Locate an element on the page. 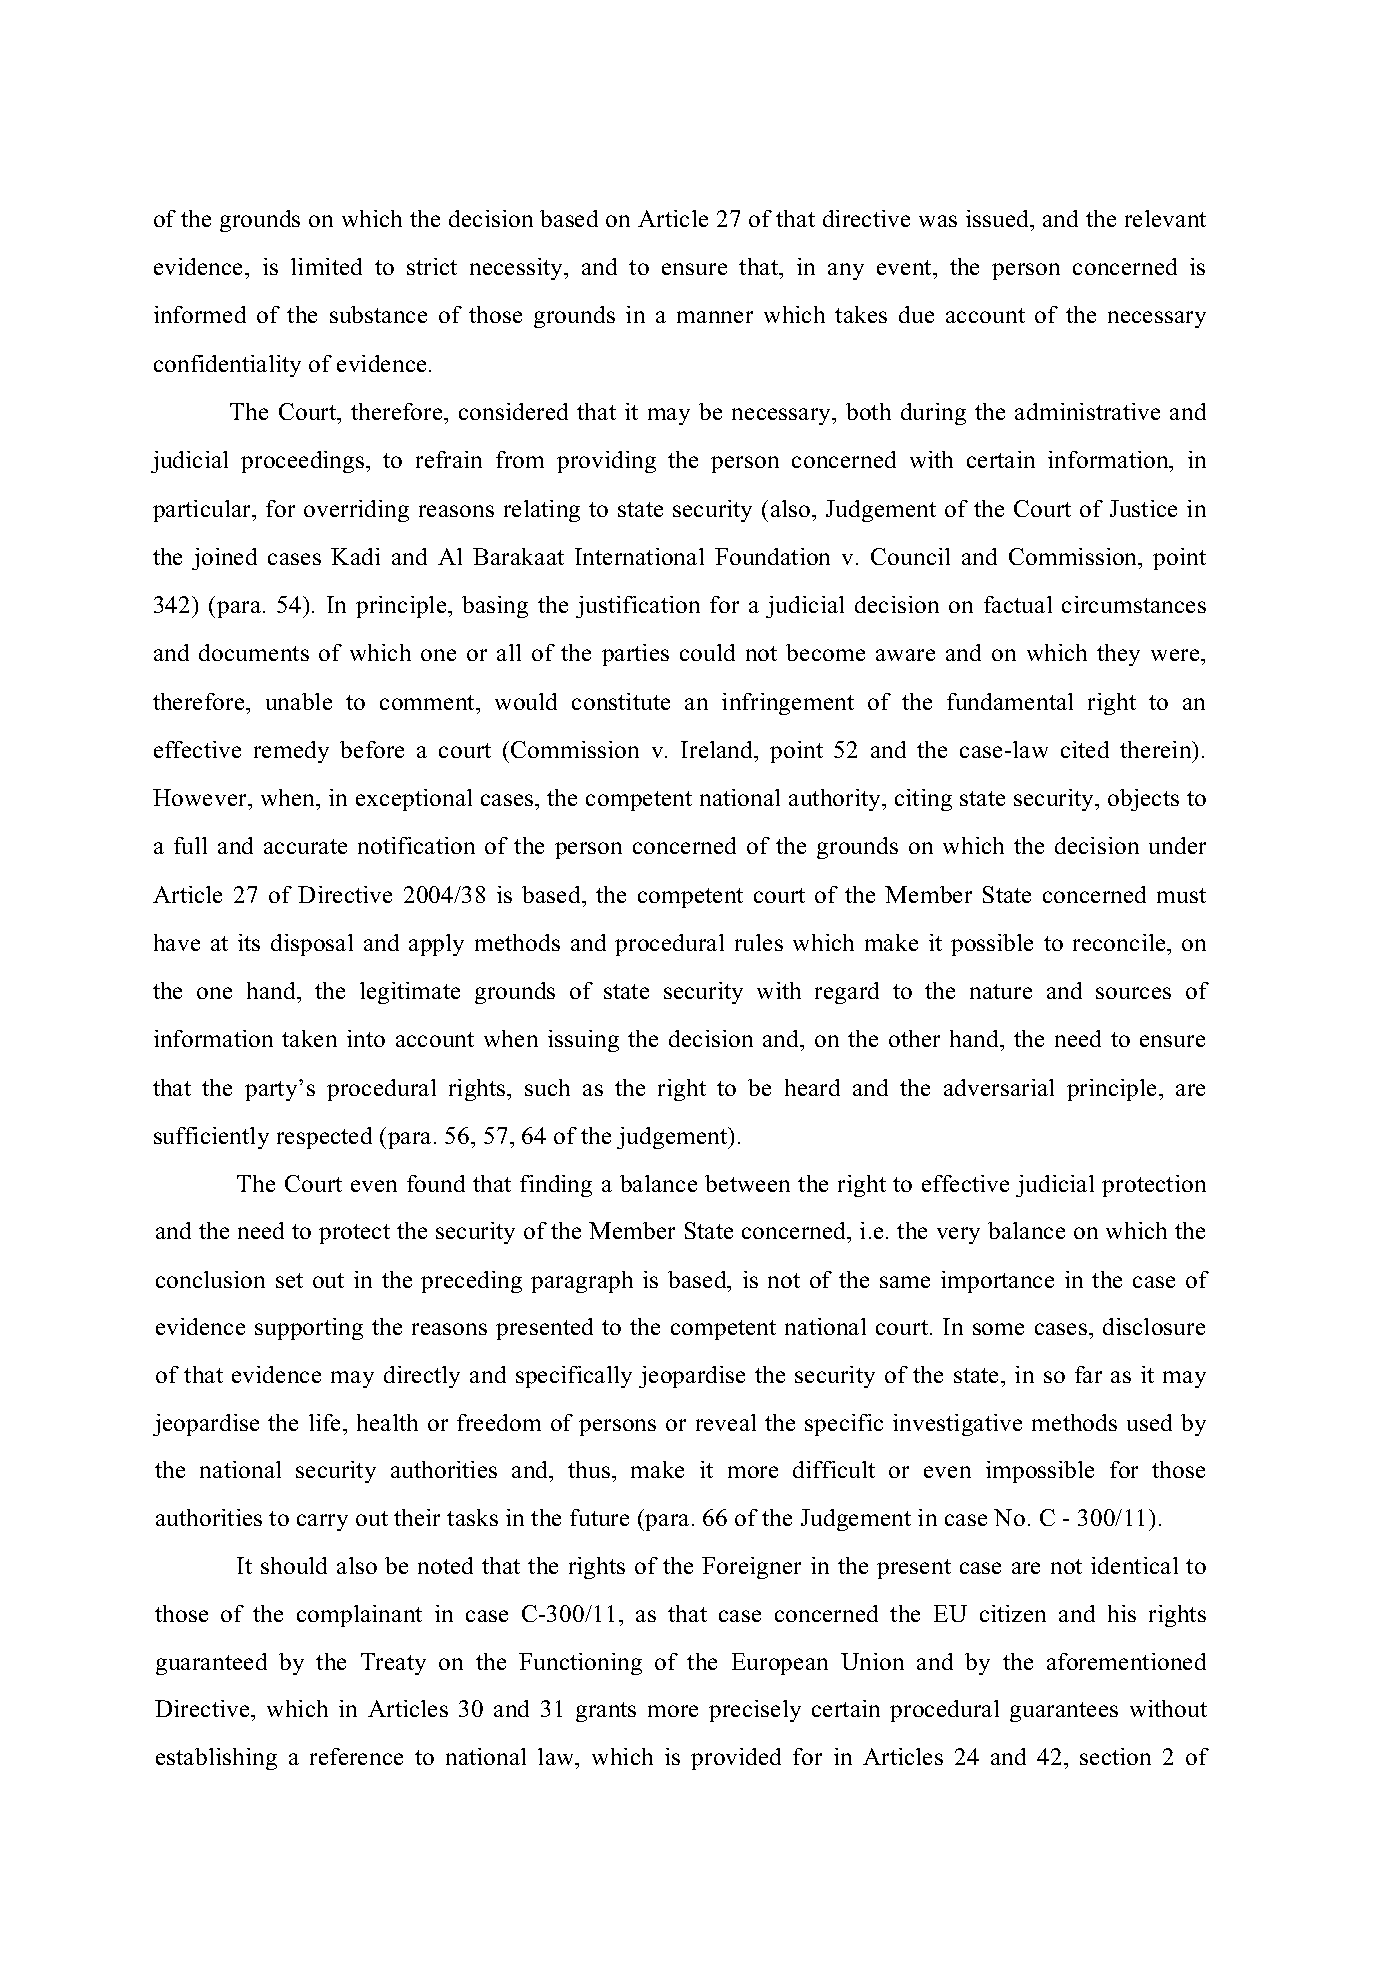 The height and width of the image is (1963, 1387). between is located at coordinates (747, 1183).
